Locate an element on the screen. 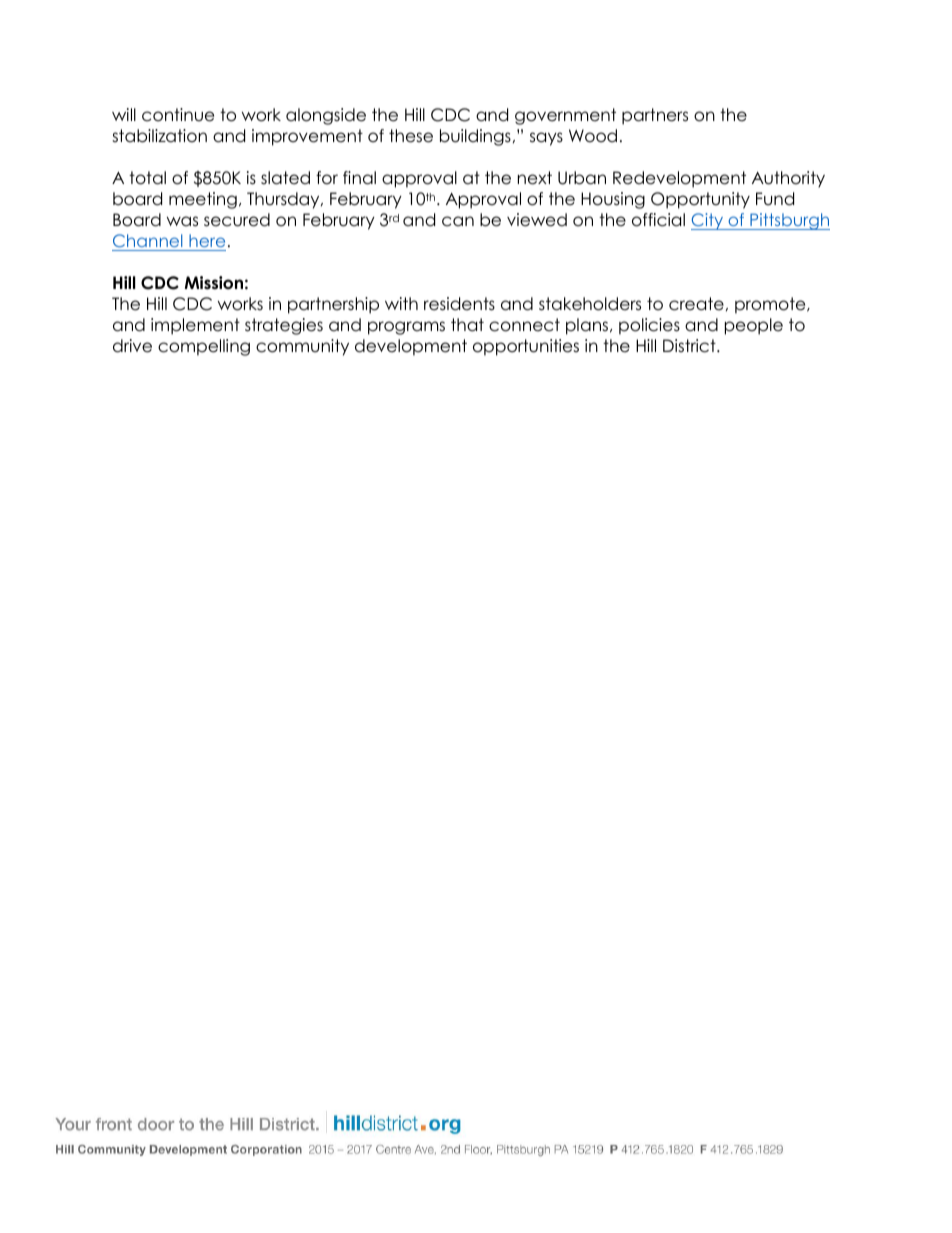  create is located at coordinates (696, 304).
